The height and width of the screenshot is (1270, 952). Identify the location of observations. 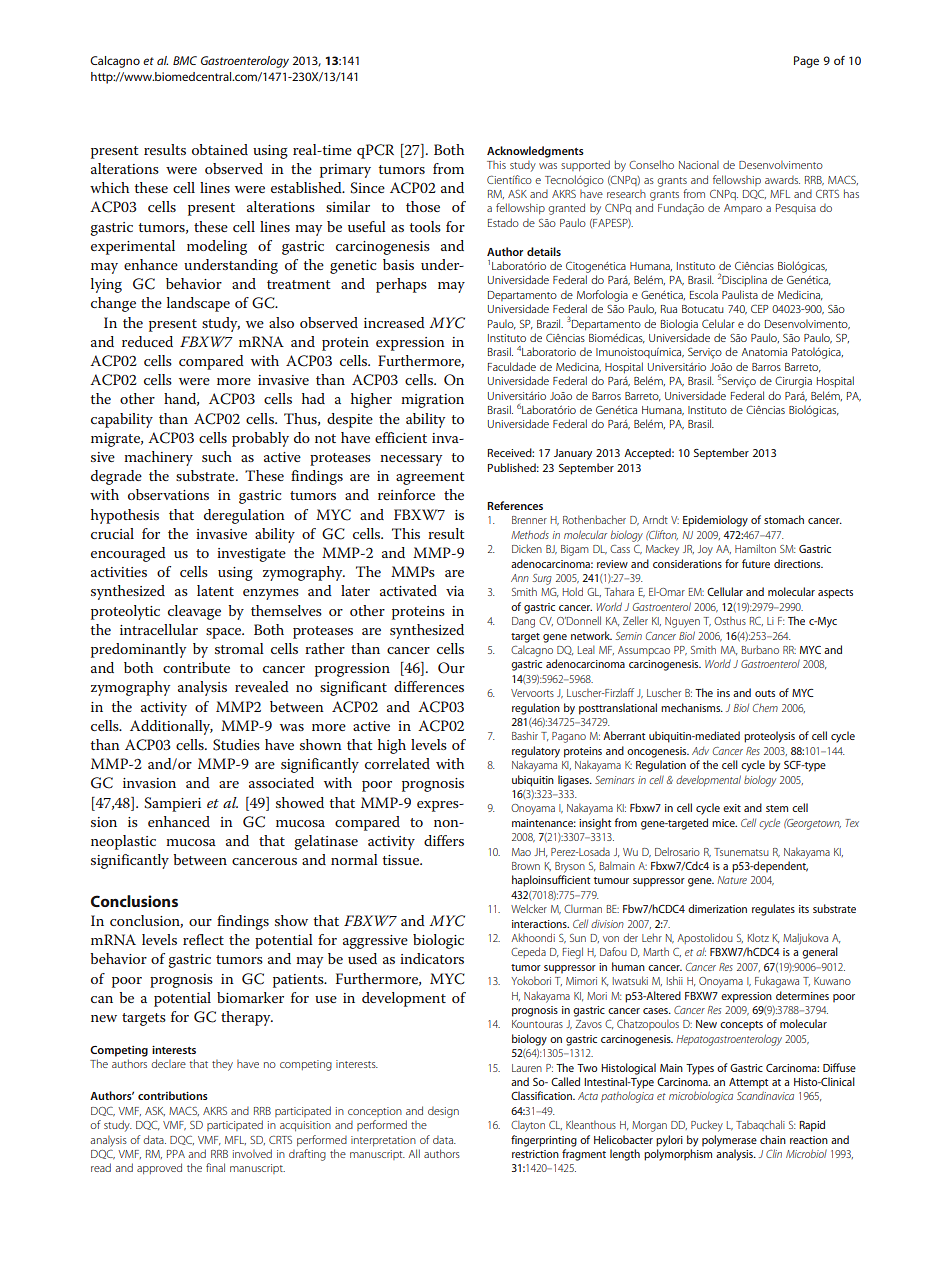
(168, 494).
